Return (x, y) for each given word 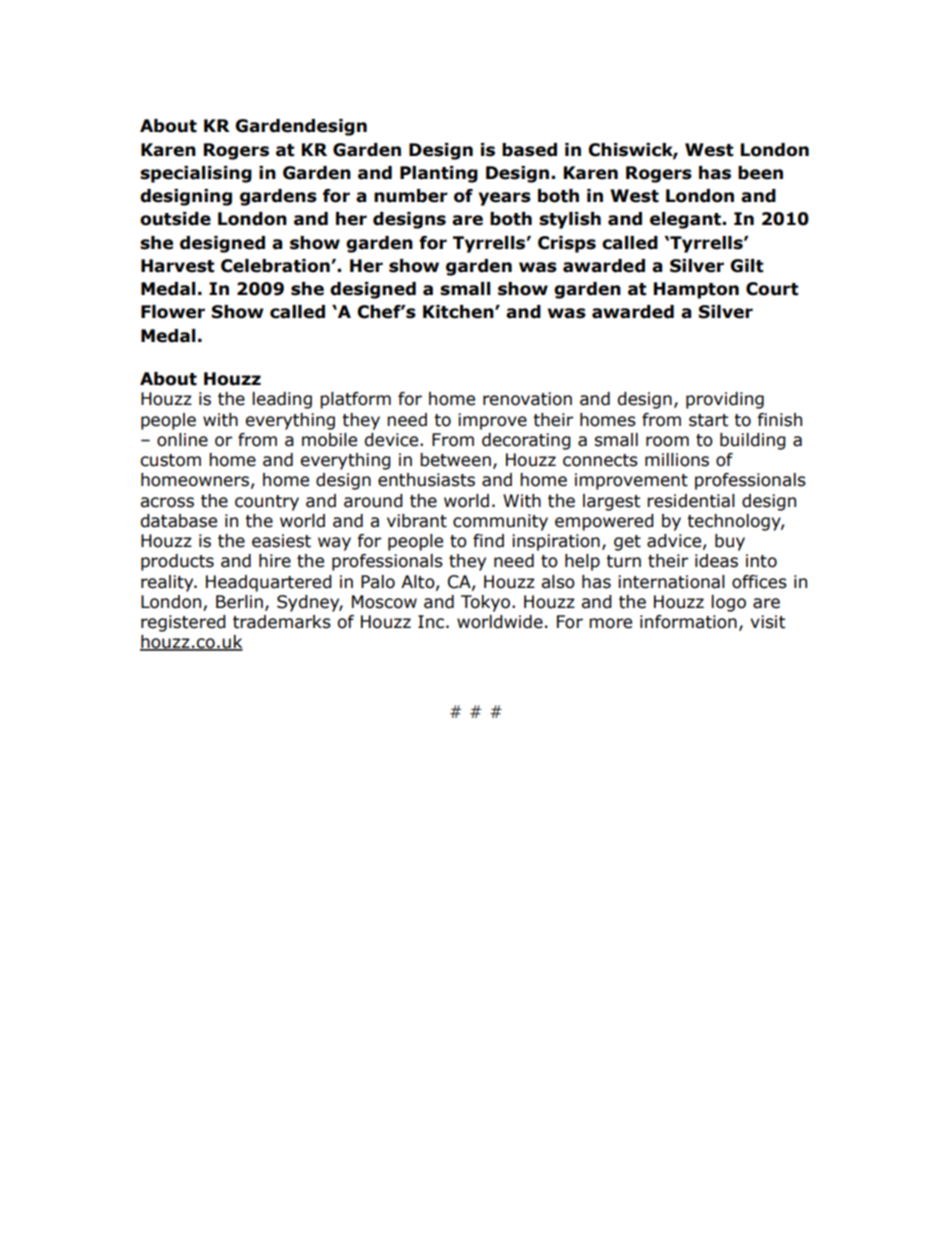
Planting (439, 174)
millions (677, 460)
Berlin (239, 602)
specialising (196, 174)
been (760, 173)
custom (170, 460)
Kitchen (459, 312)
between (455, 460)
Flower (173, 312)
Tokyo (485, 603)
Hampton (696, 290)
